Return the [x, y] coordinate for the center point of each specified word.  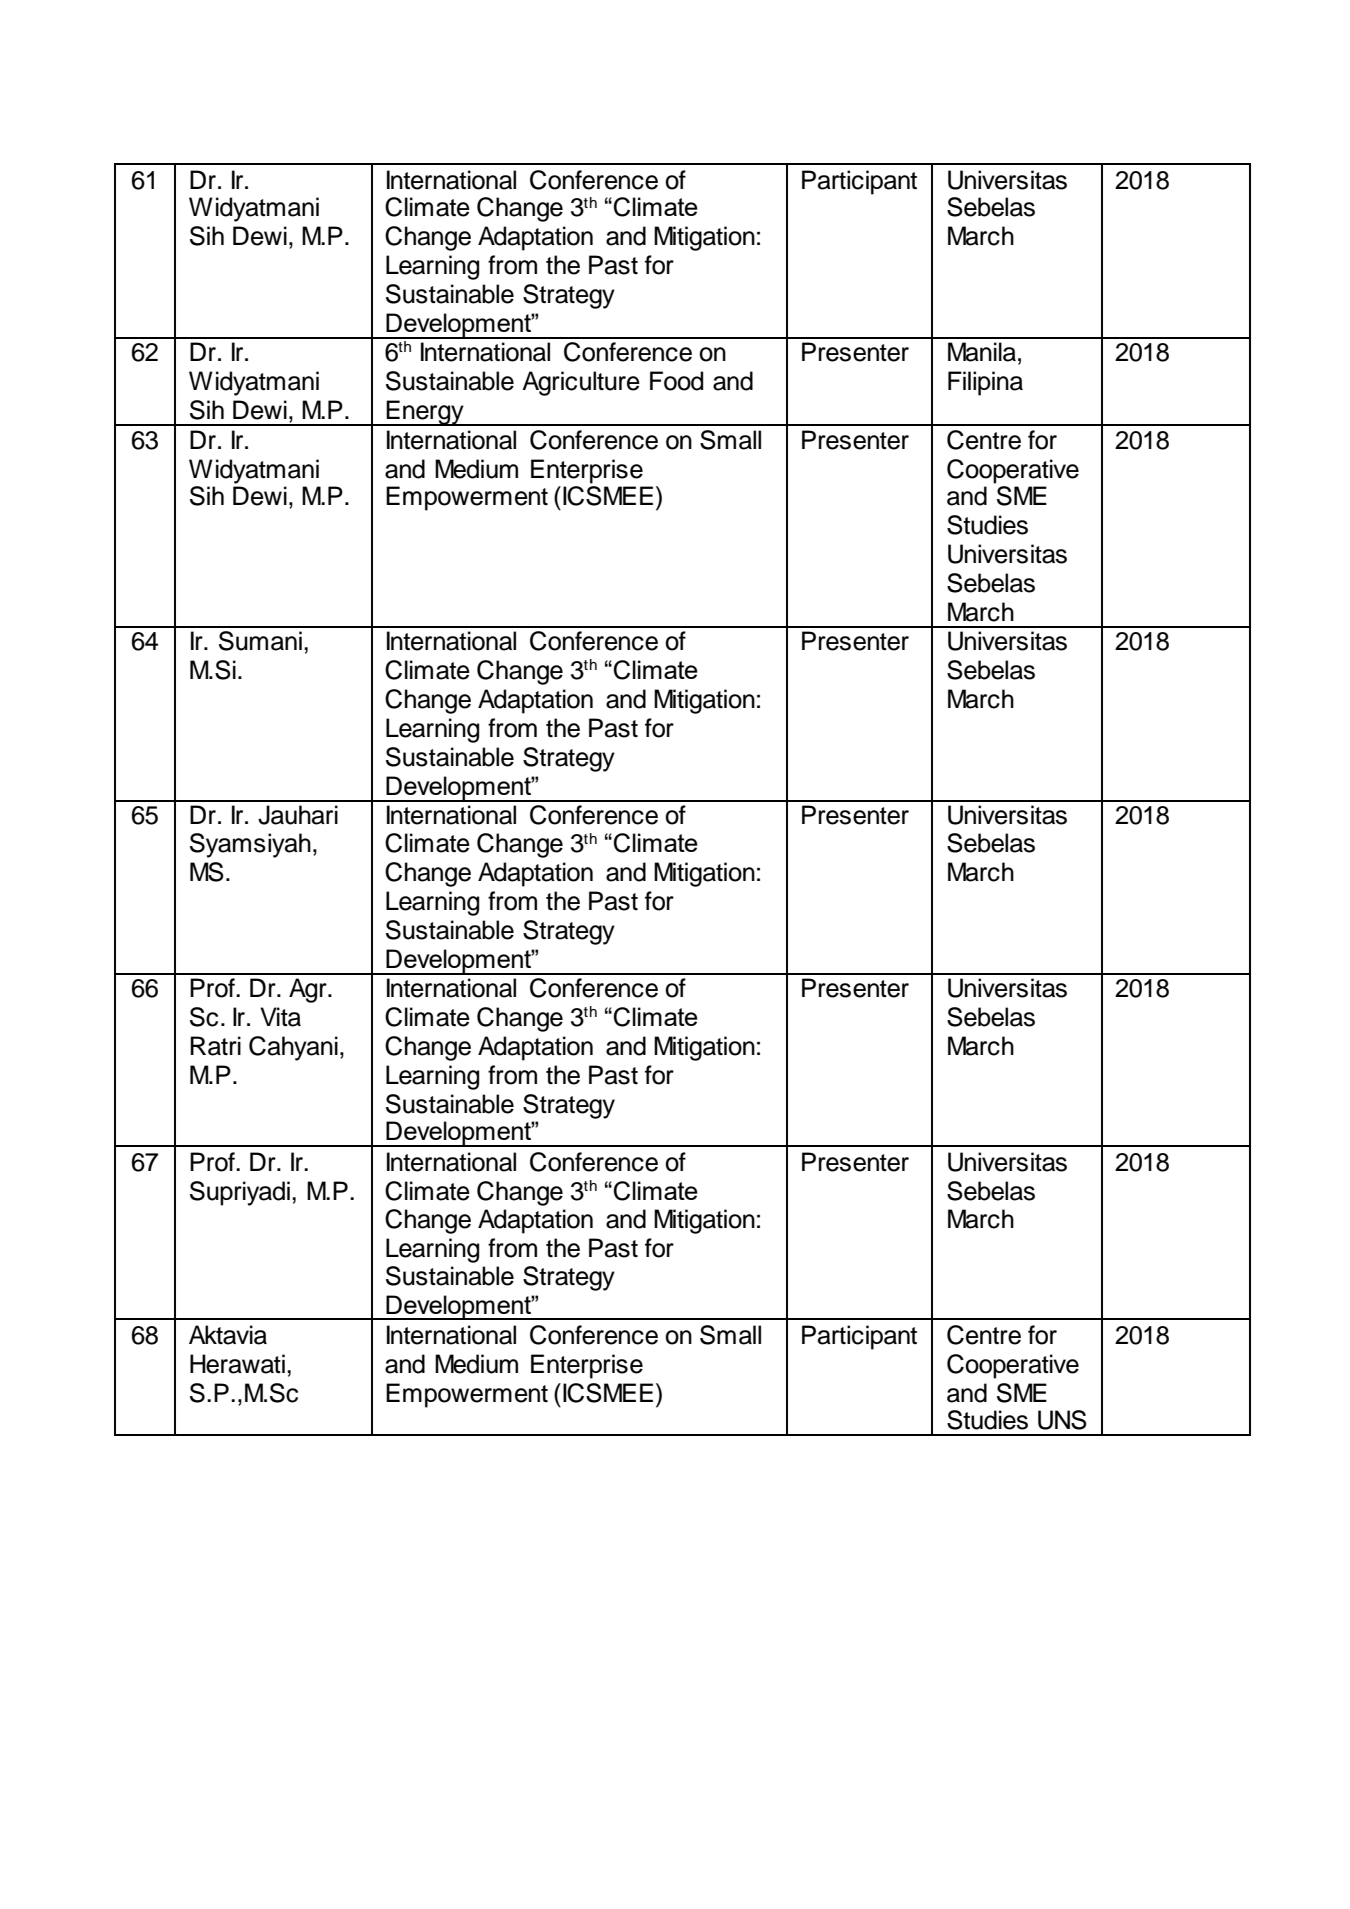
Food [676, 381]
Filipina [985, 383]
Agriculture [581, 383]
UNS [1062, 1420]
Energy [425, 413]
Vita [280, 1017]
